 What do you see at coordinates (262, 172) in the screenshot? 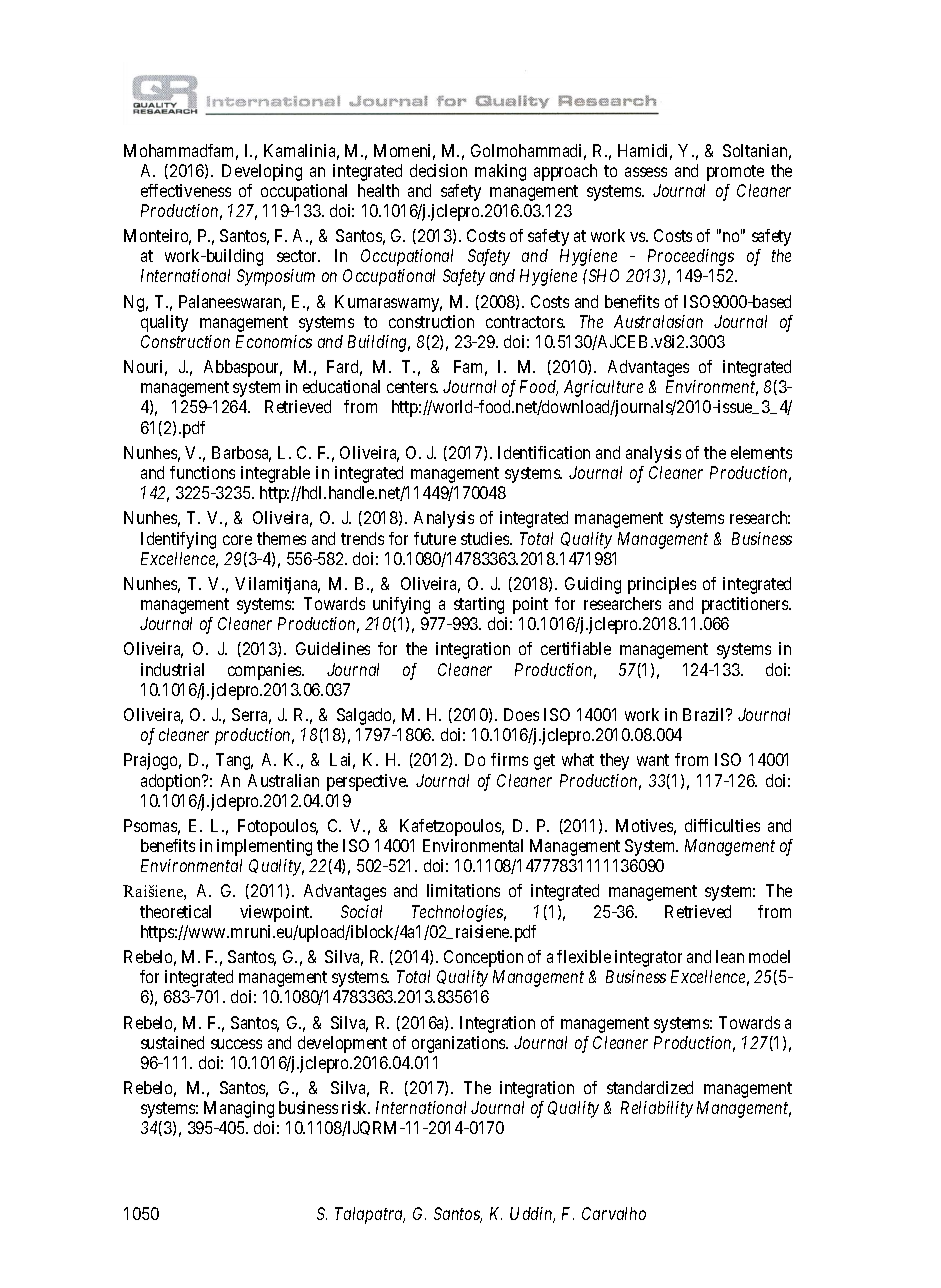
I see `Developing` at bounding box center [262, 172].
